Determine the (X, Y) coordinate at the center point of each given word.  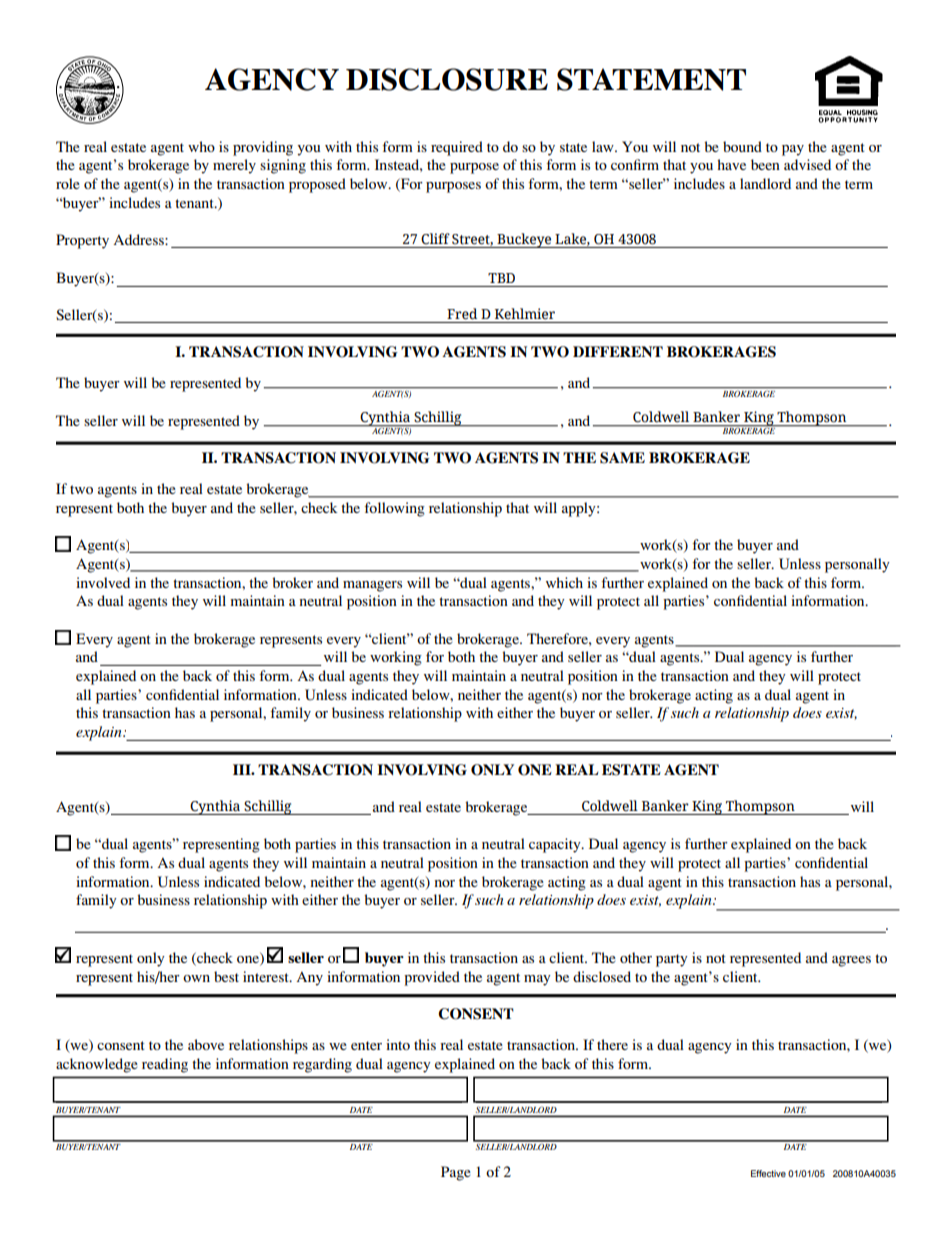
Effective (768, 1173)
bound (742, 146)
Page (456, 1173)
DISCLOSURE (447, 79)
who (201, 146)
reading (165, 1065)
